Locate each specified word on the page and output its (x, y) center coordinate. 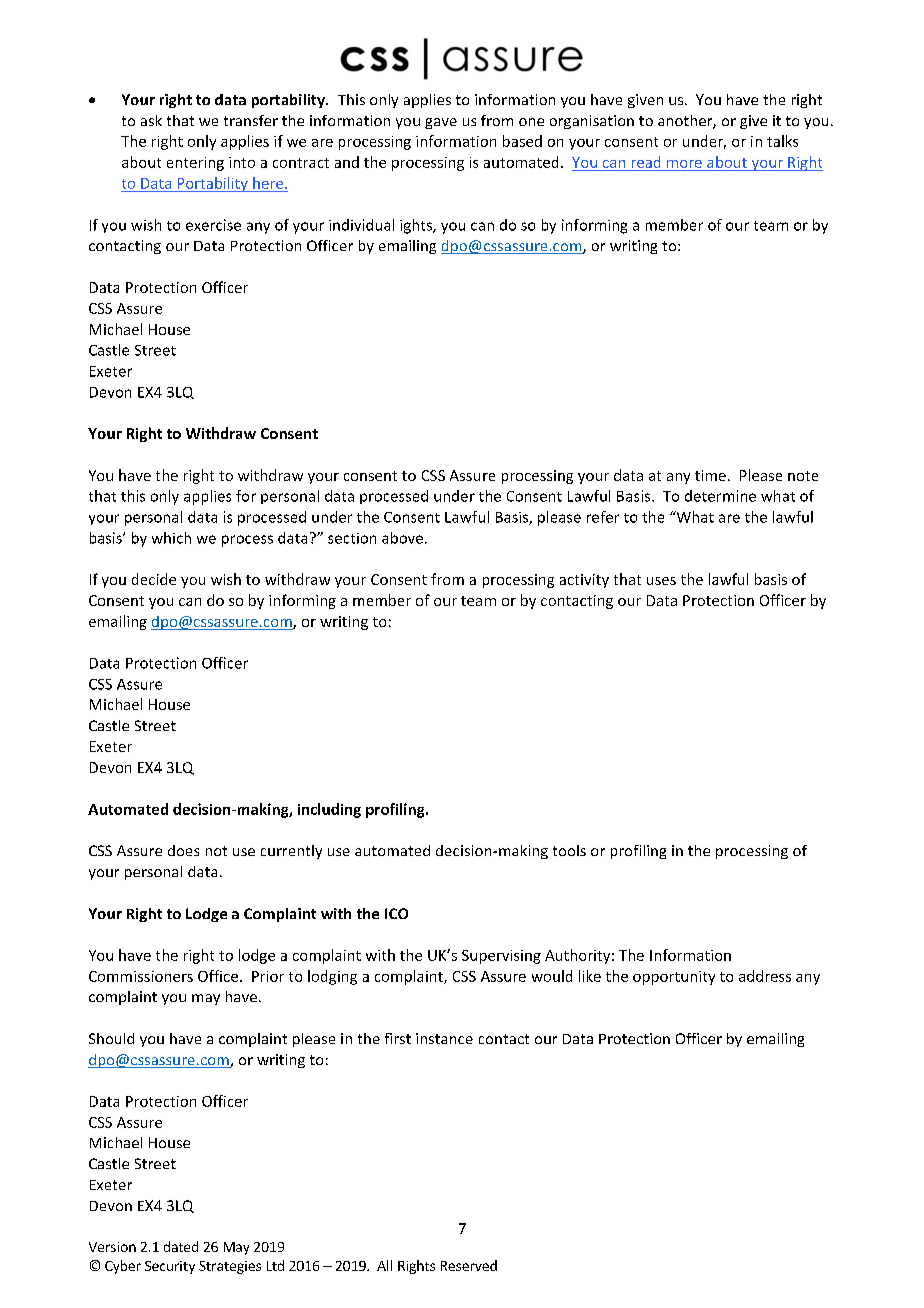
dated (181, 1246)
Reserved (469, 1265)
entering (195, 164)
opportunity (674, 978)
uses (661, 581)
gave (441, 123)
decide (154, 579)
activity (584, 581)
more (684, 164)
